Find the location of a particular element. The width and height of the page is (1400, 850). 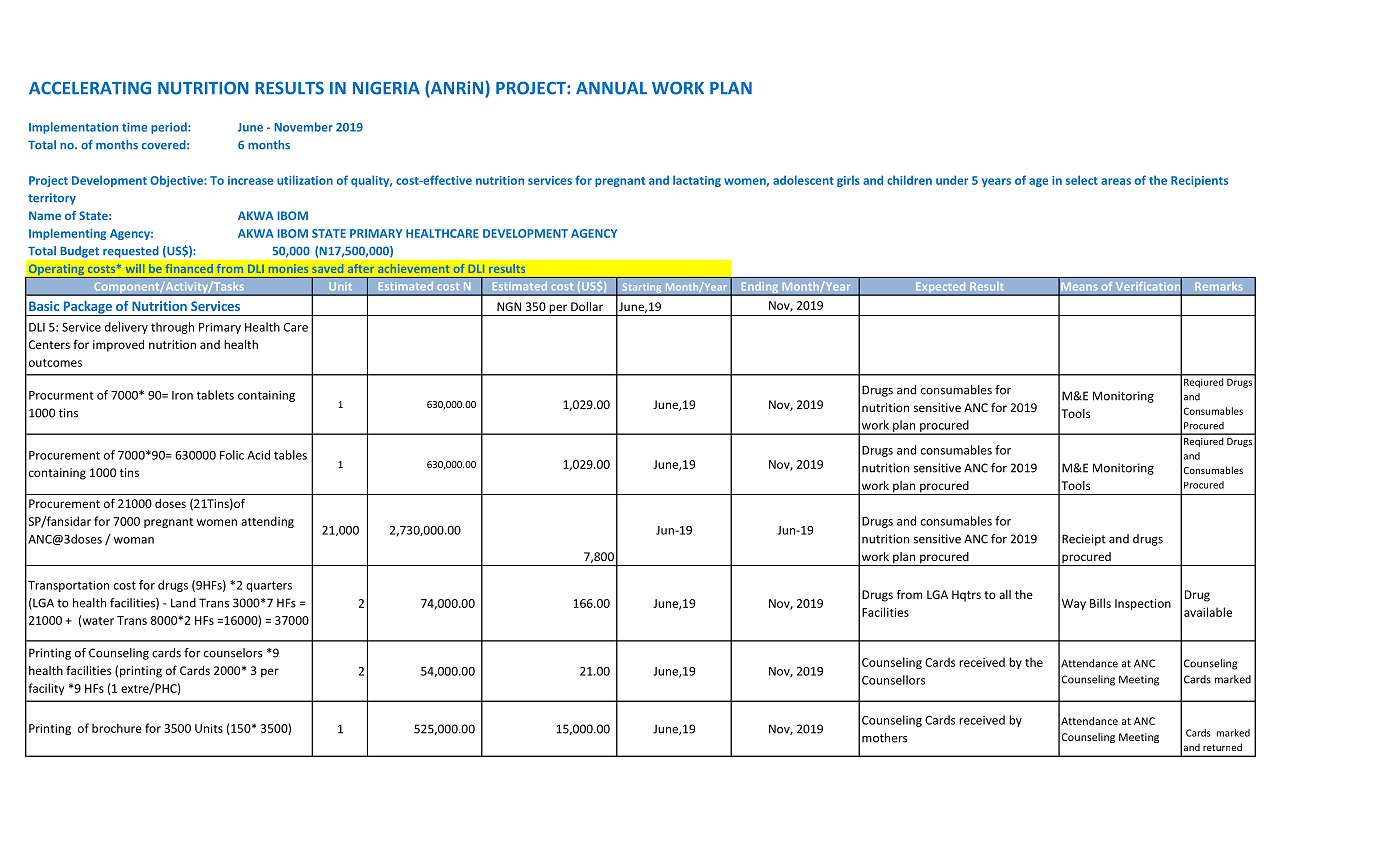

select is located at coordinates (1082, 180).
